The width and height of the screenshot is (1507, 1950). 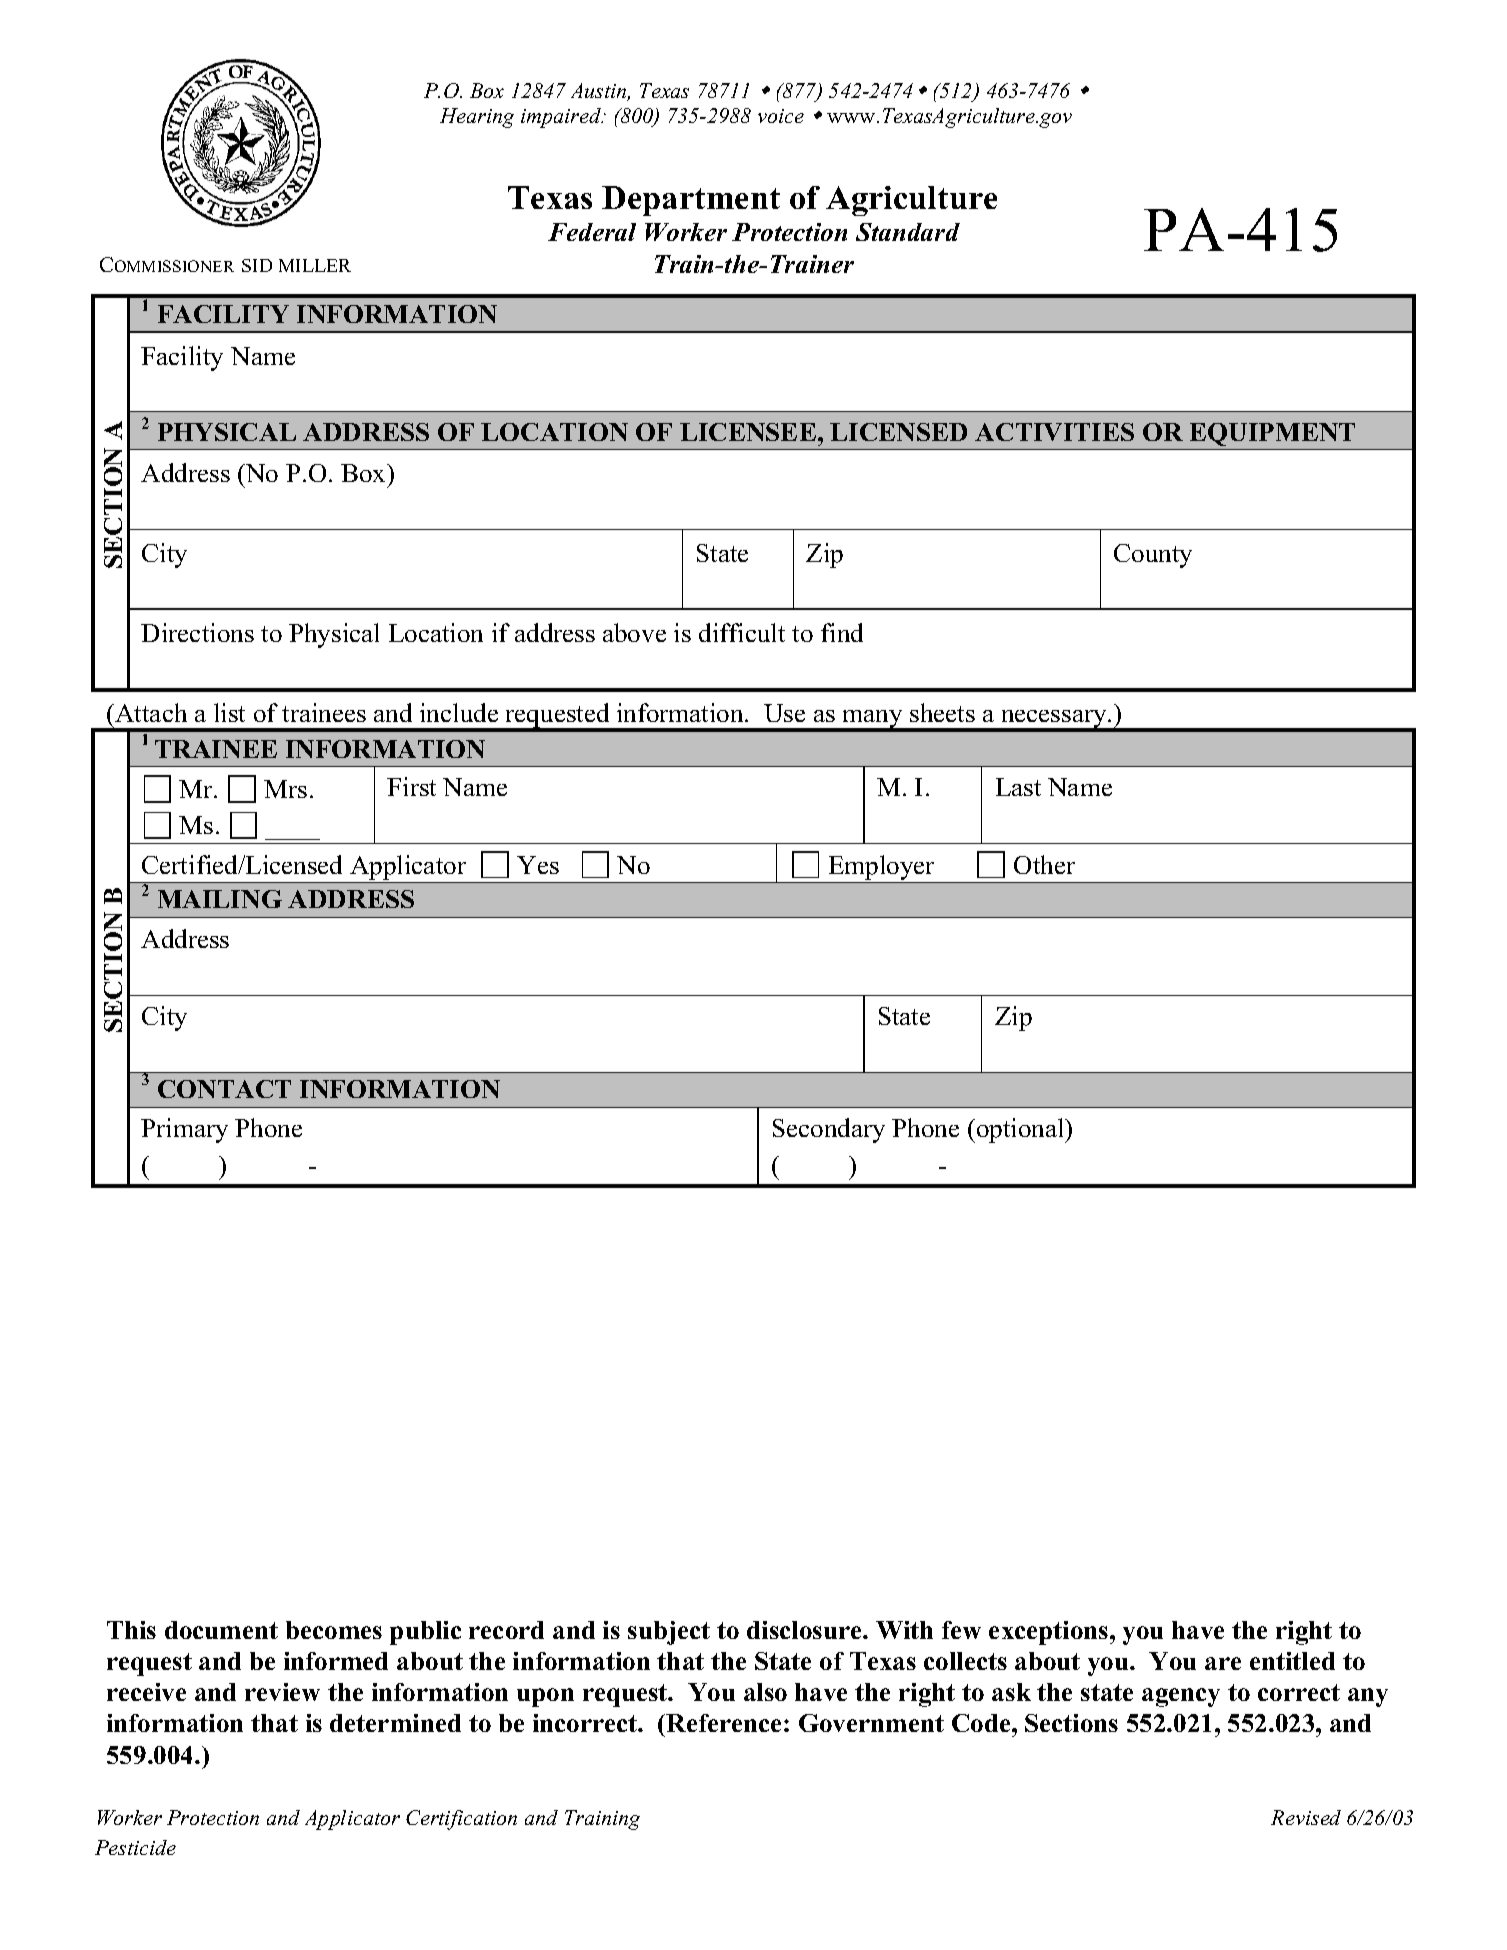 What do you see at coordinates (691, 201) in the screenshot?
I see `Department` at bounding box center [691, 201].
